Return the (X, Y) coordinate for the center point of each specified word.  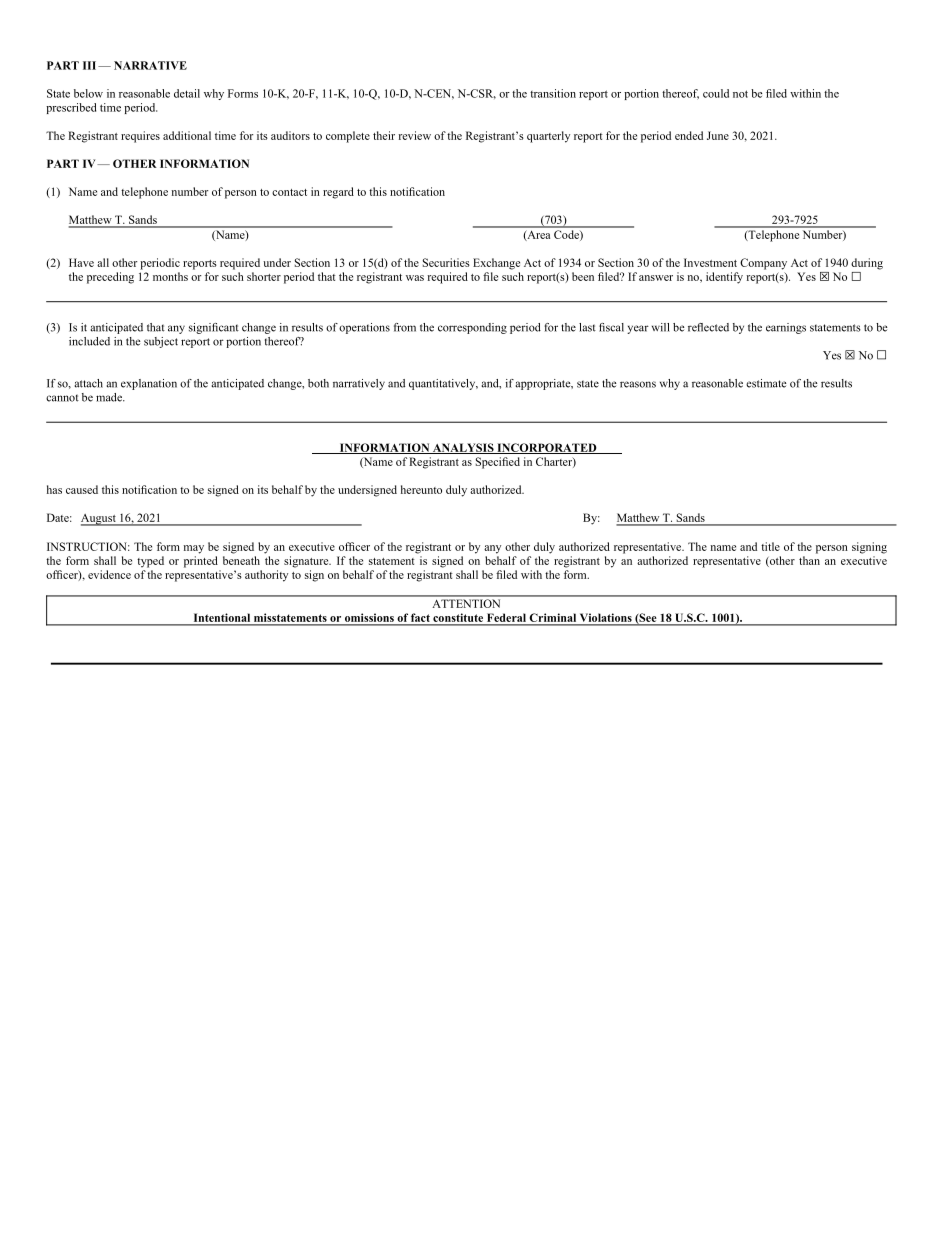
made (110, 397)
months (170, 276)
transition (553, 93)
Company (763, 264)
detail (187, 93)
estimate (766, 383)
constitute (458, 617)
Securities (446, 262)
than (809, 560)
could (716, 93)
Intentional (222, 617)
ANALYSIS (463, 448)
